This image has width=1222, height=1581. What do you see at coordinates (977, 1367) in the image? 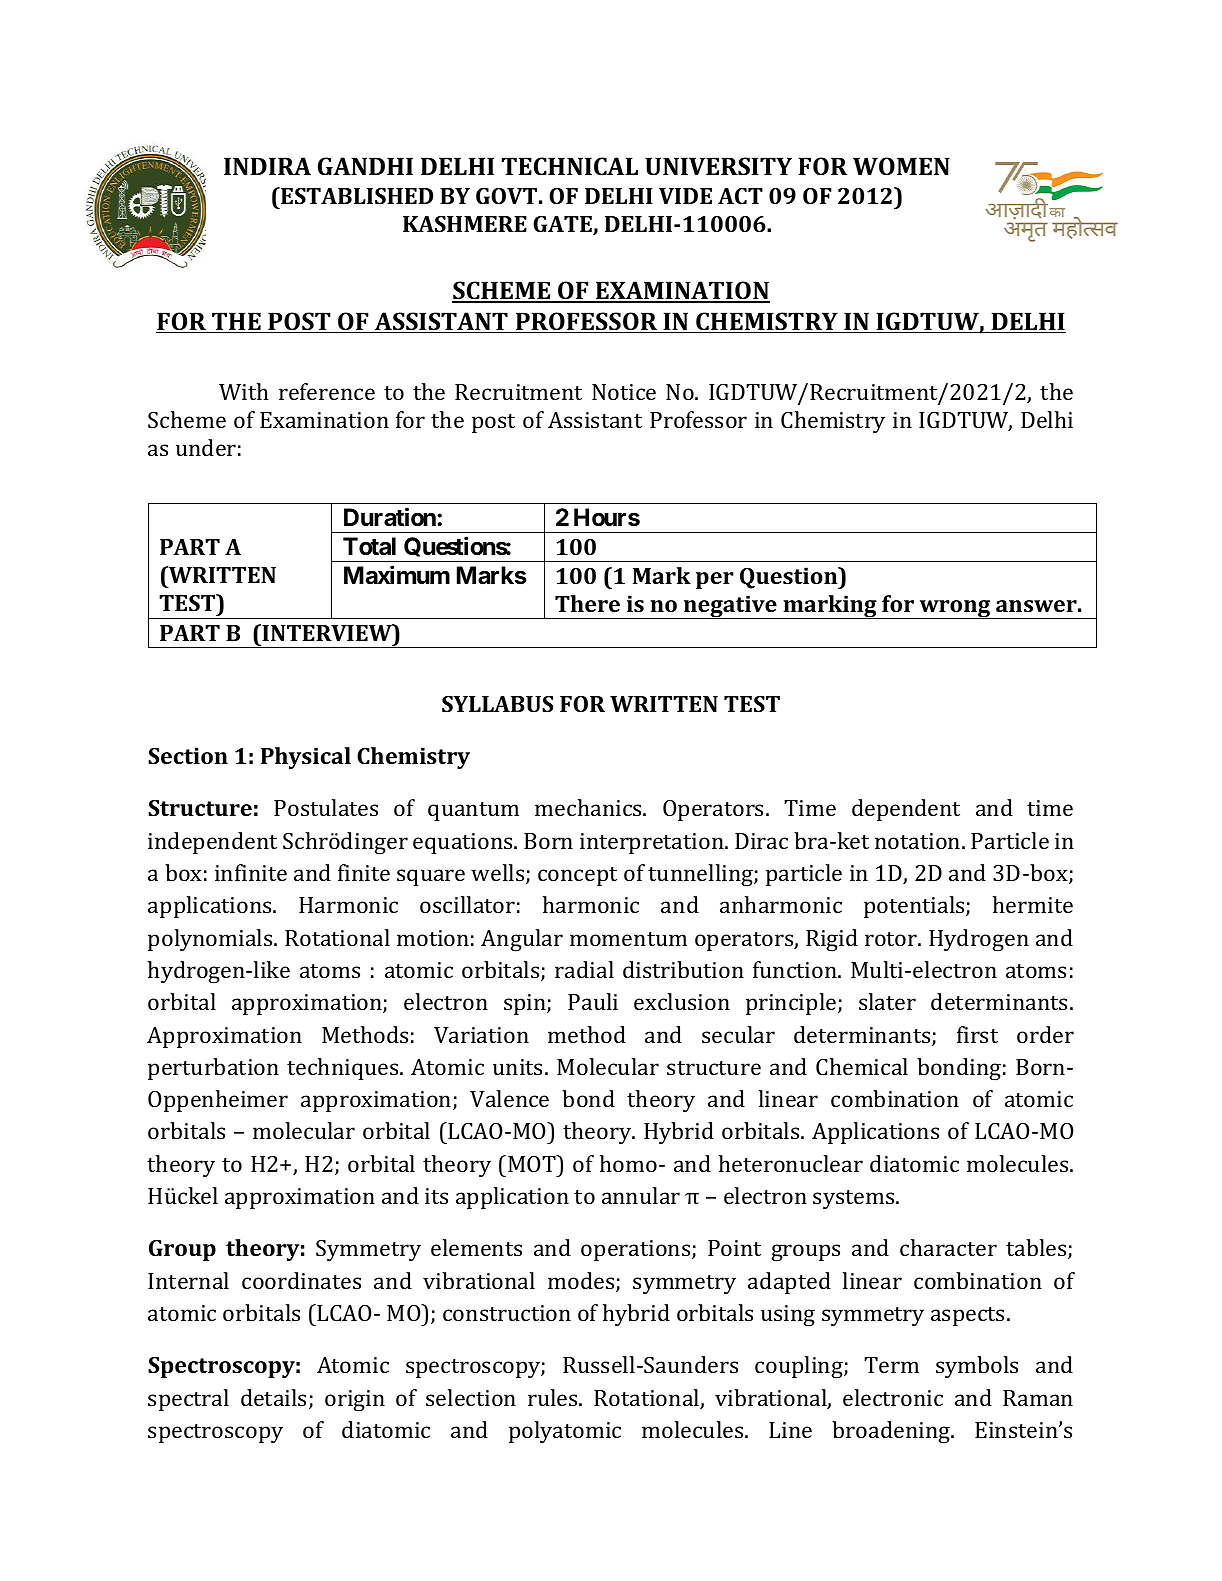
I see `symbols` at bounding box center [977, 1367].
